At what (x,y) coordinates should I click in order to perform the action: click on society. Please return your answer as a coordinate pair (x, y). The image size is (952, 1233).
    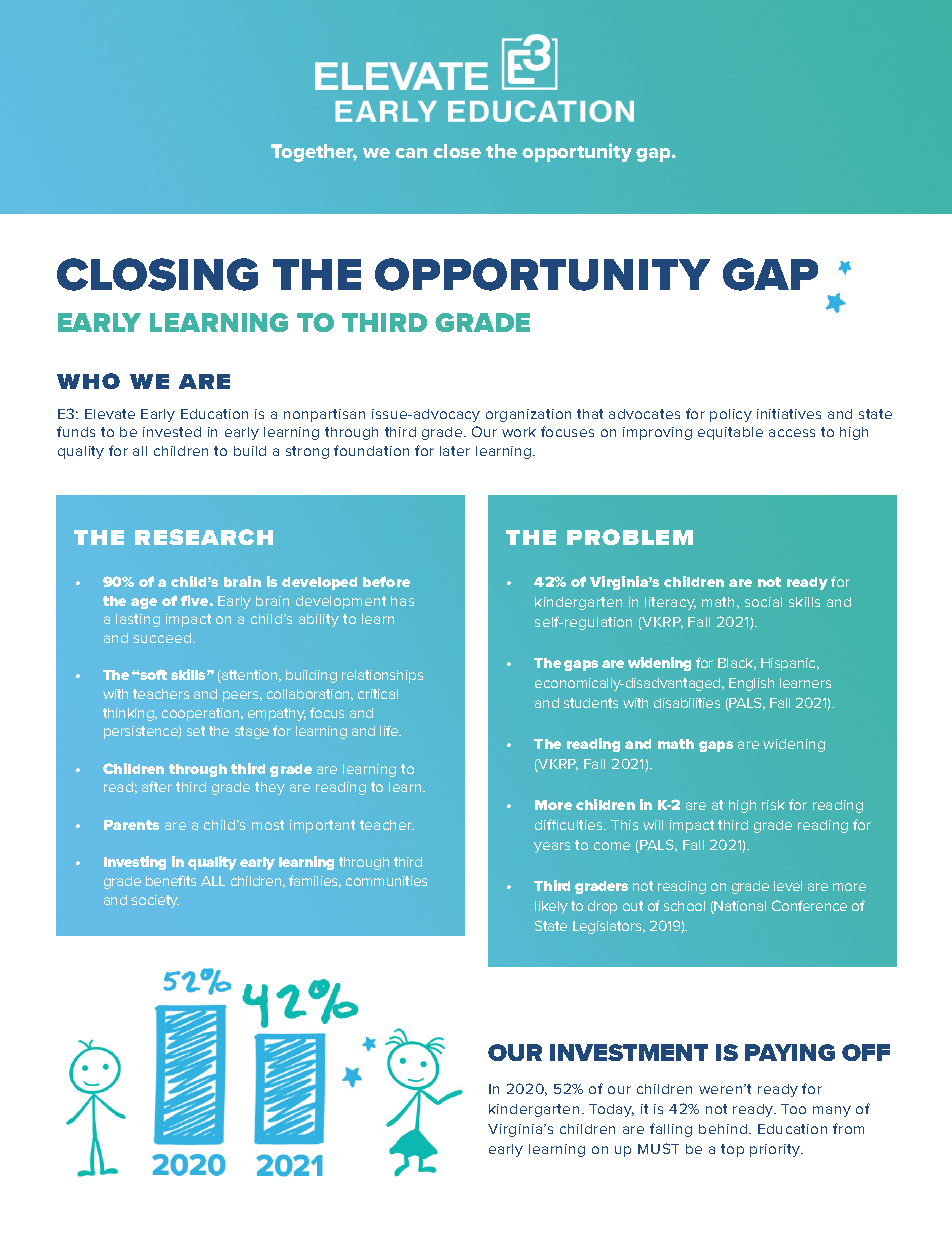
    Looking at the image, I should click on (155, 901).
